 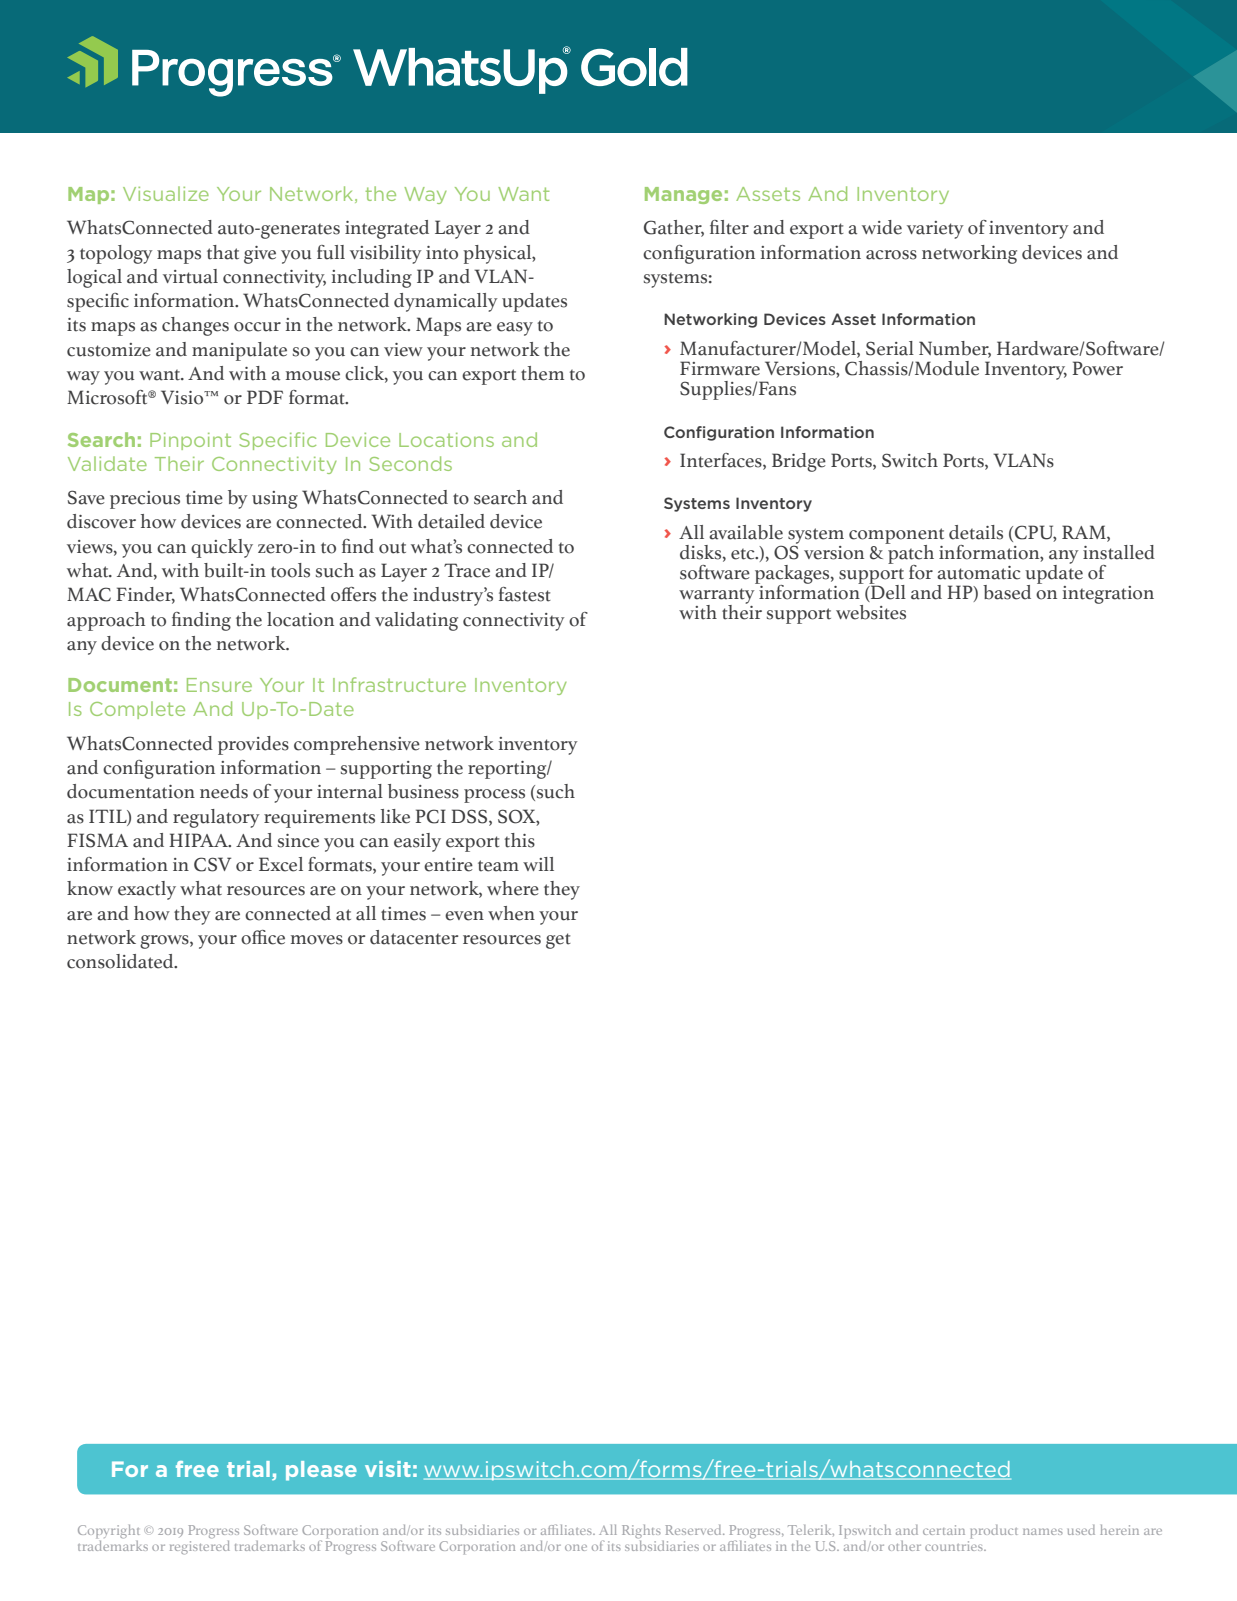 What do you see at coordinates (641, 1531) in the screenshot?
I see `Rights` at bounding box center [641, 1531].
